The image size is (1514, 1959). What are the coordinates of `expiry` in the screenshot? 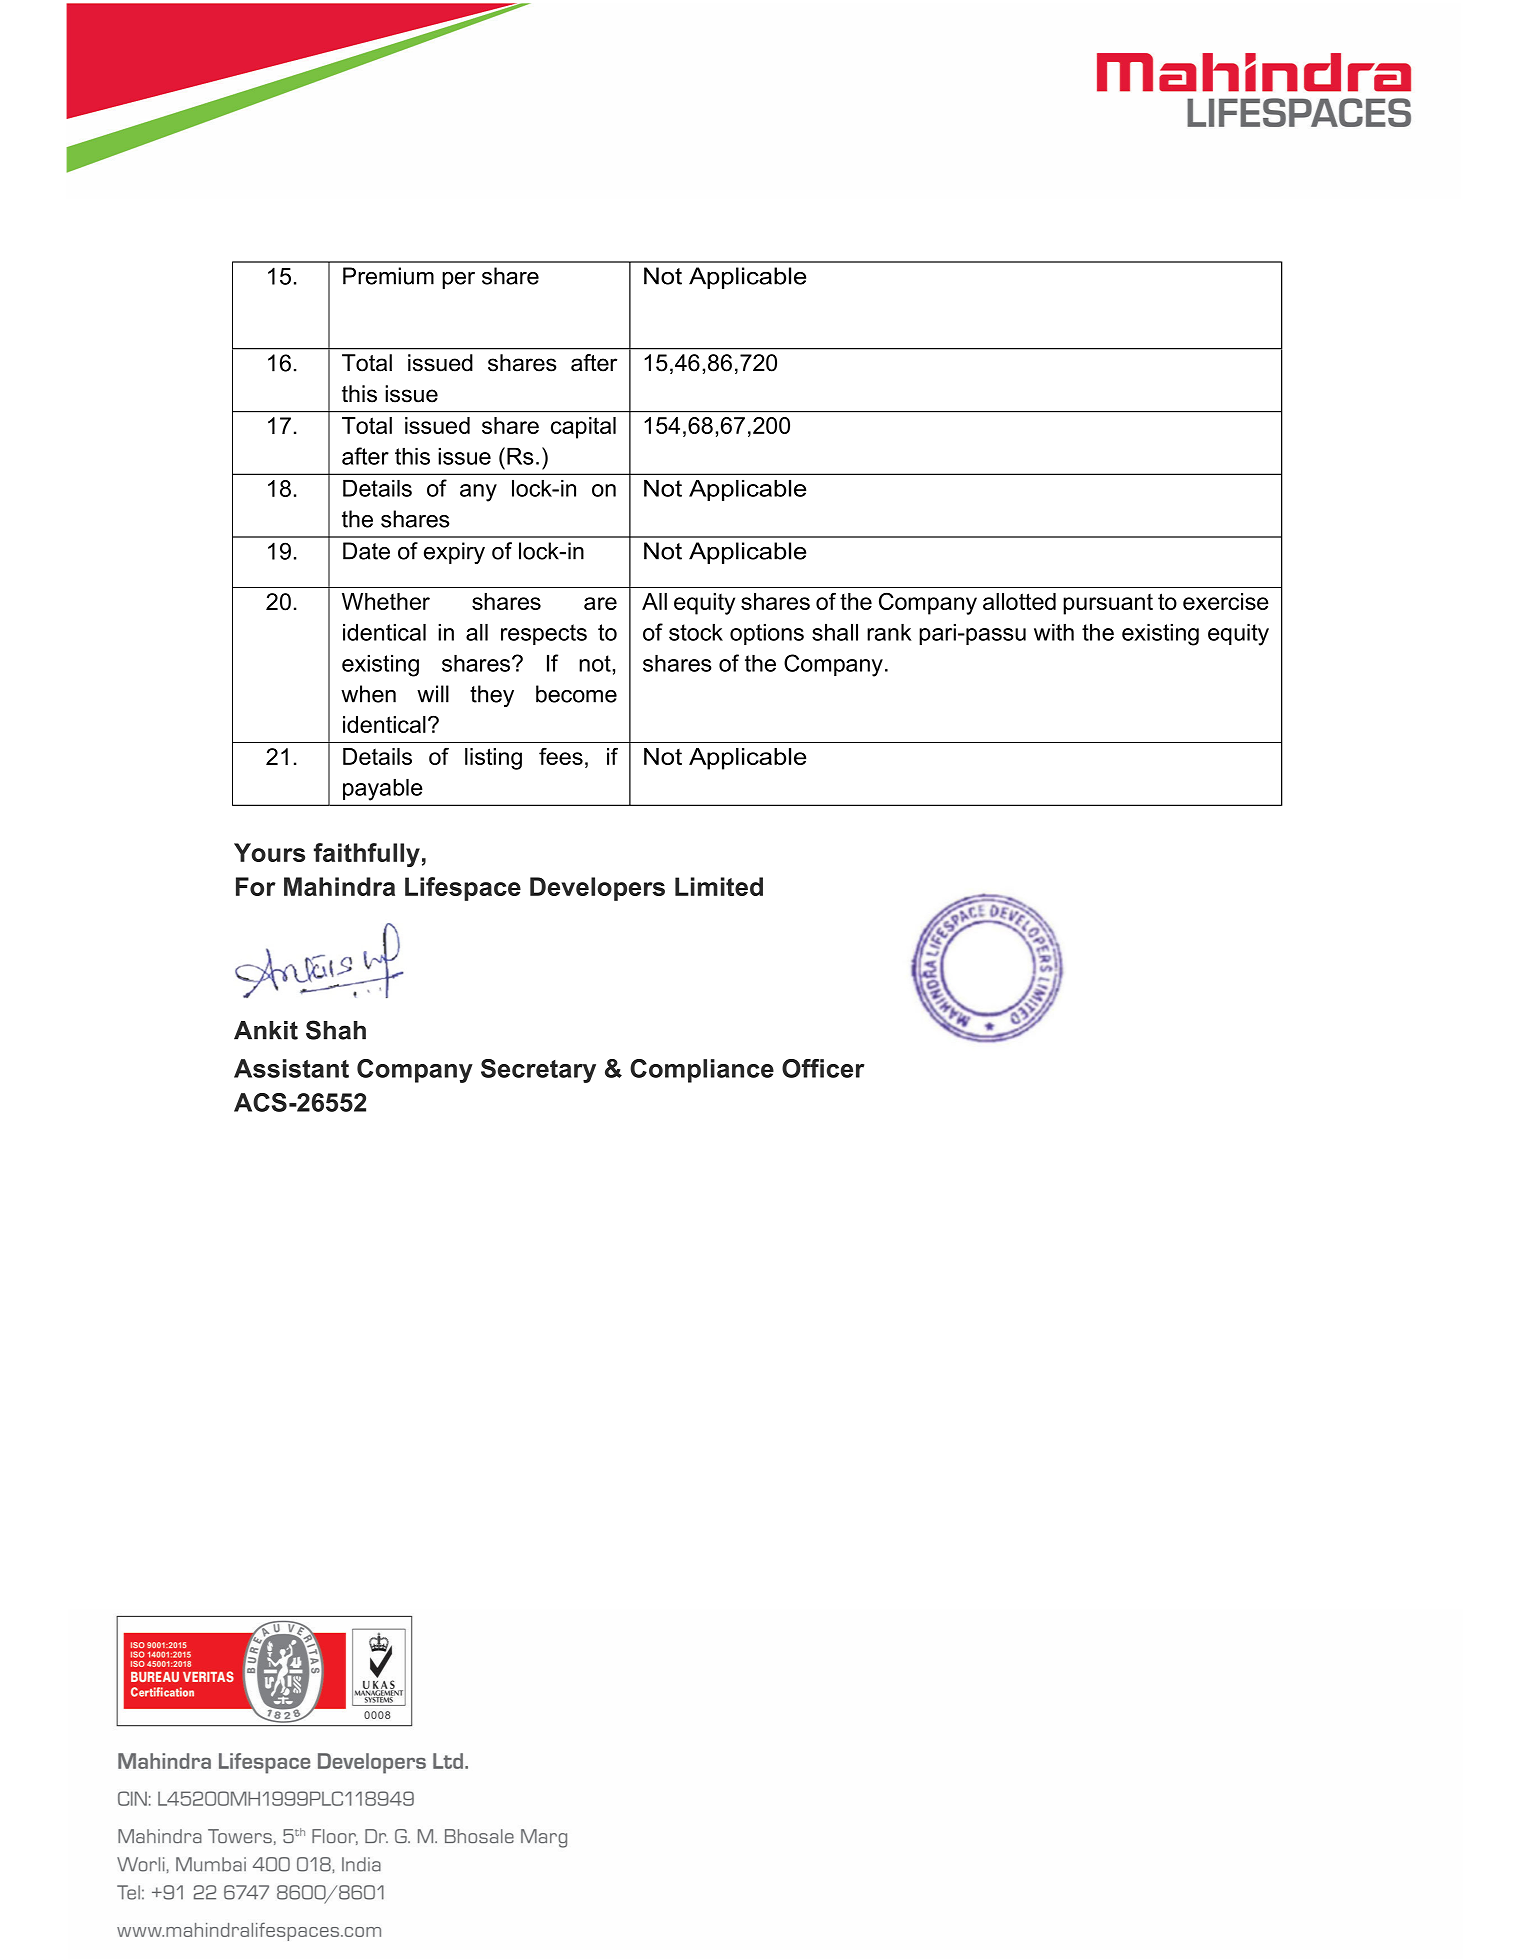 It's located at (454, 553).
